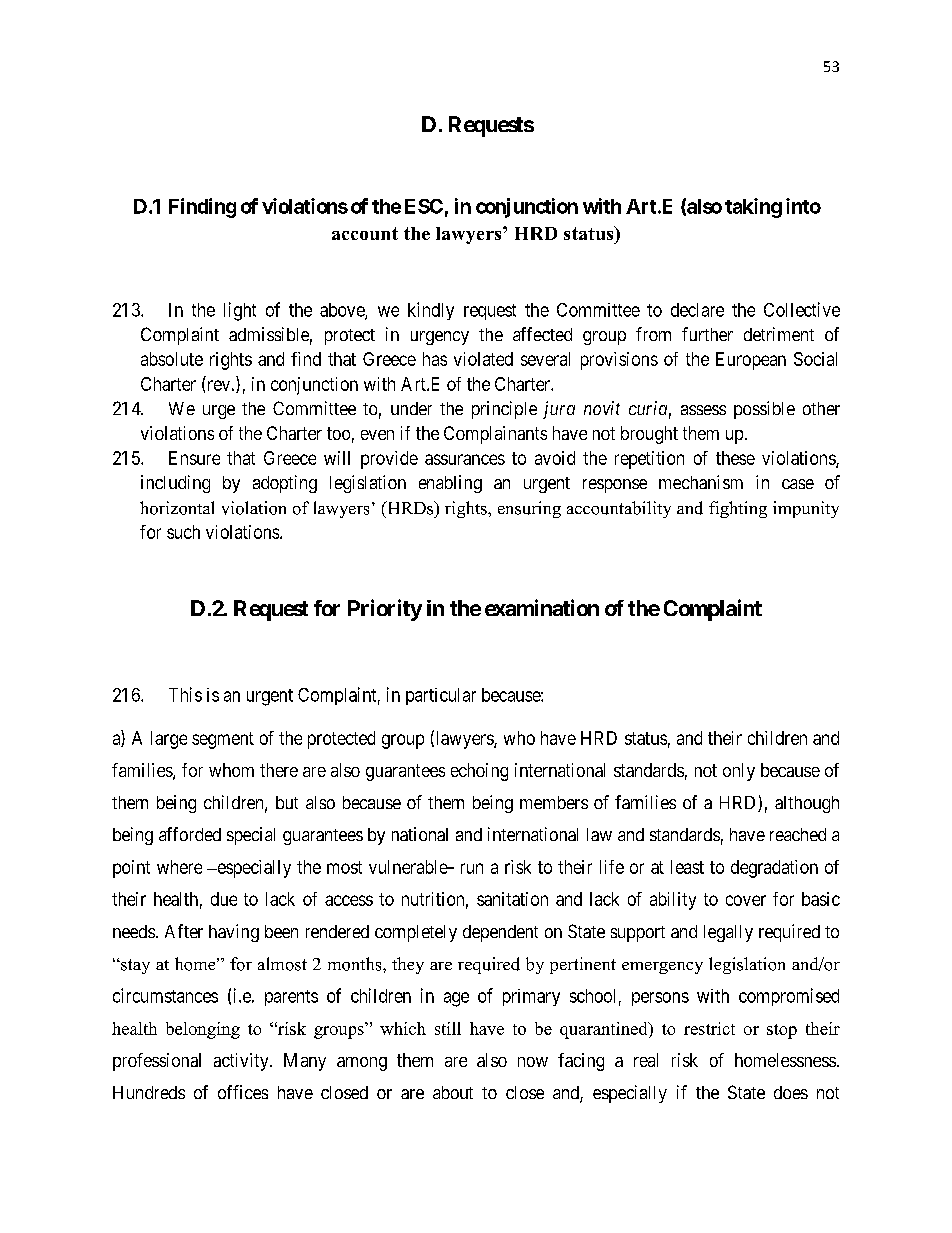 Image resolution: width=952 pixels, height=1233 pixels. I want to click on ESC, so click(424, 206).
